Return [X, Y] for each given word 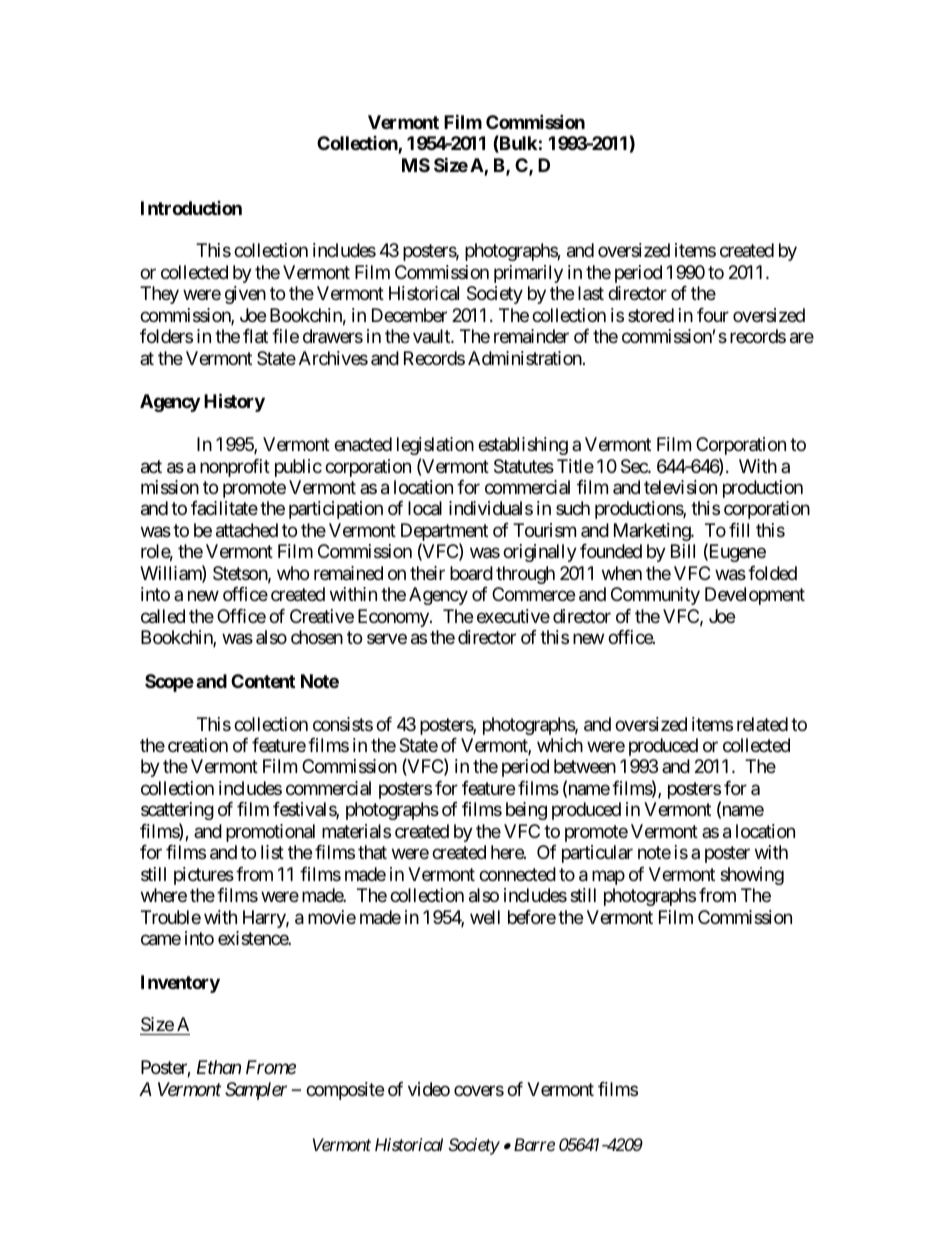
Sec [635, 466]
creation [198, 745]
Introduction [191, 208]
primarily [528, 274]
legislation [435, 446]
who [293, 573]
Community [655, 596]
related [762, 724]
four [713, 315]
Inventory [180, 984]
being [526, 811]
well [485, 917]
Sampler [256, 1091]
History [234, 402]
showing [752, 876]
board [471, 573]
